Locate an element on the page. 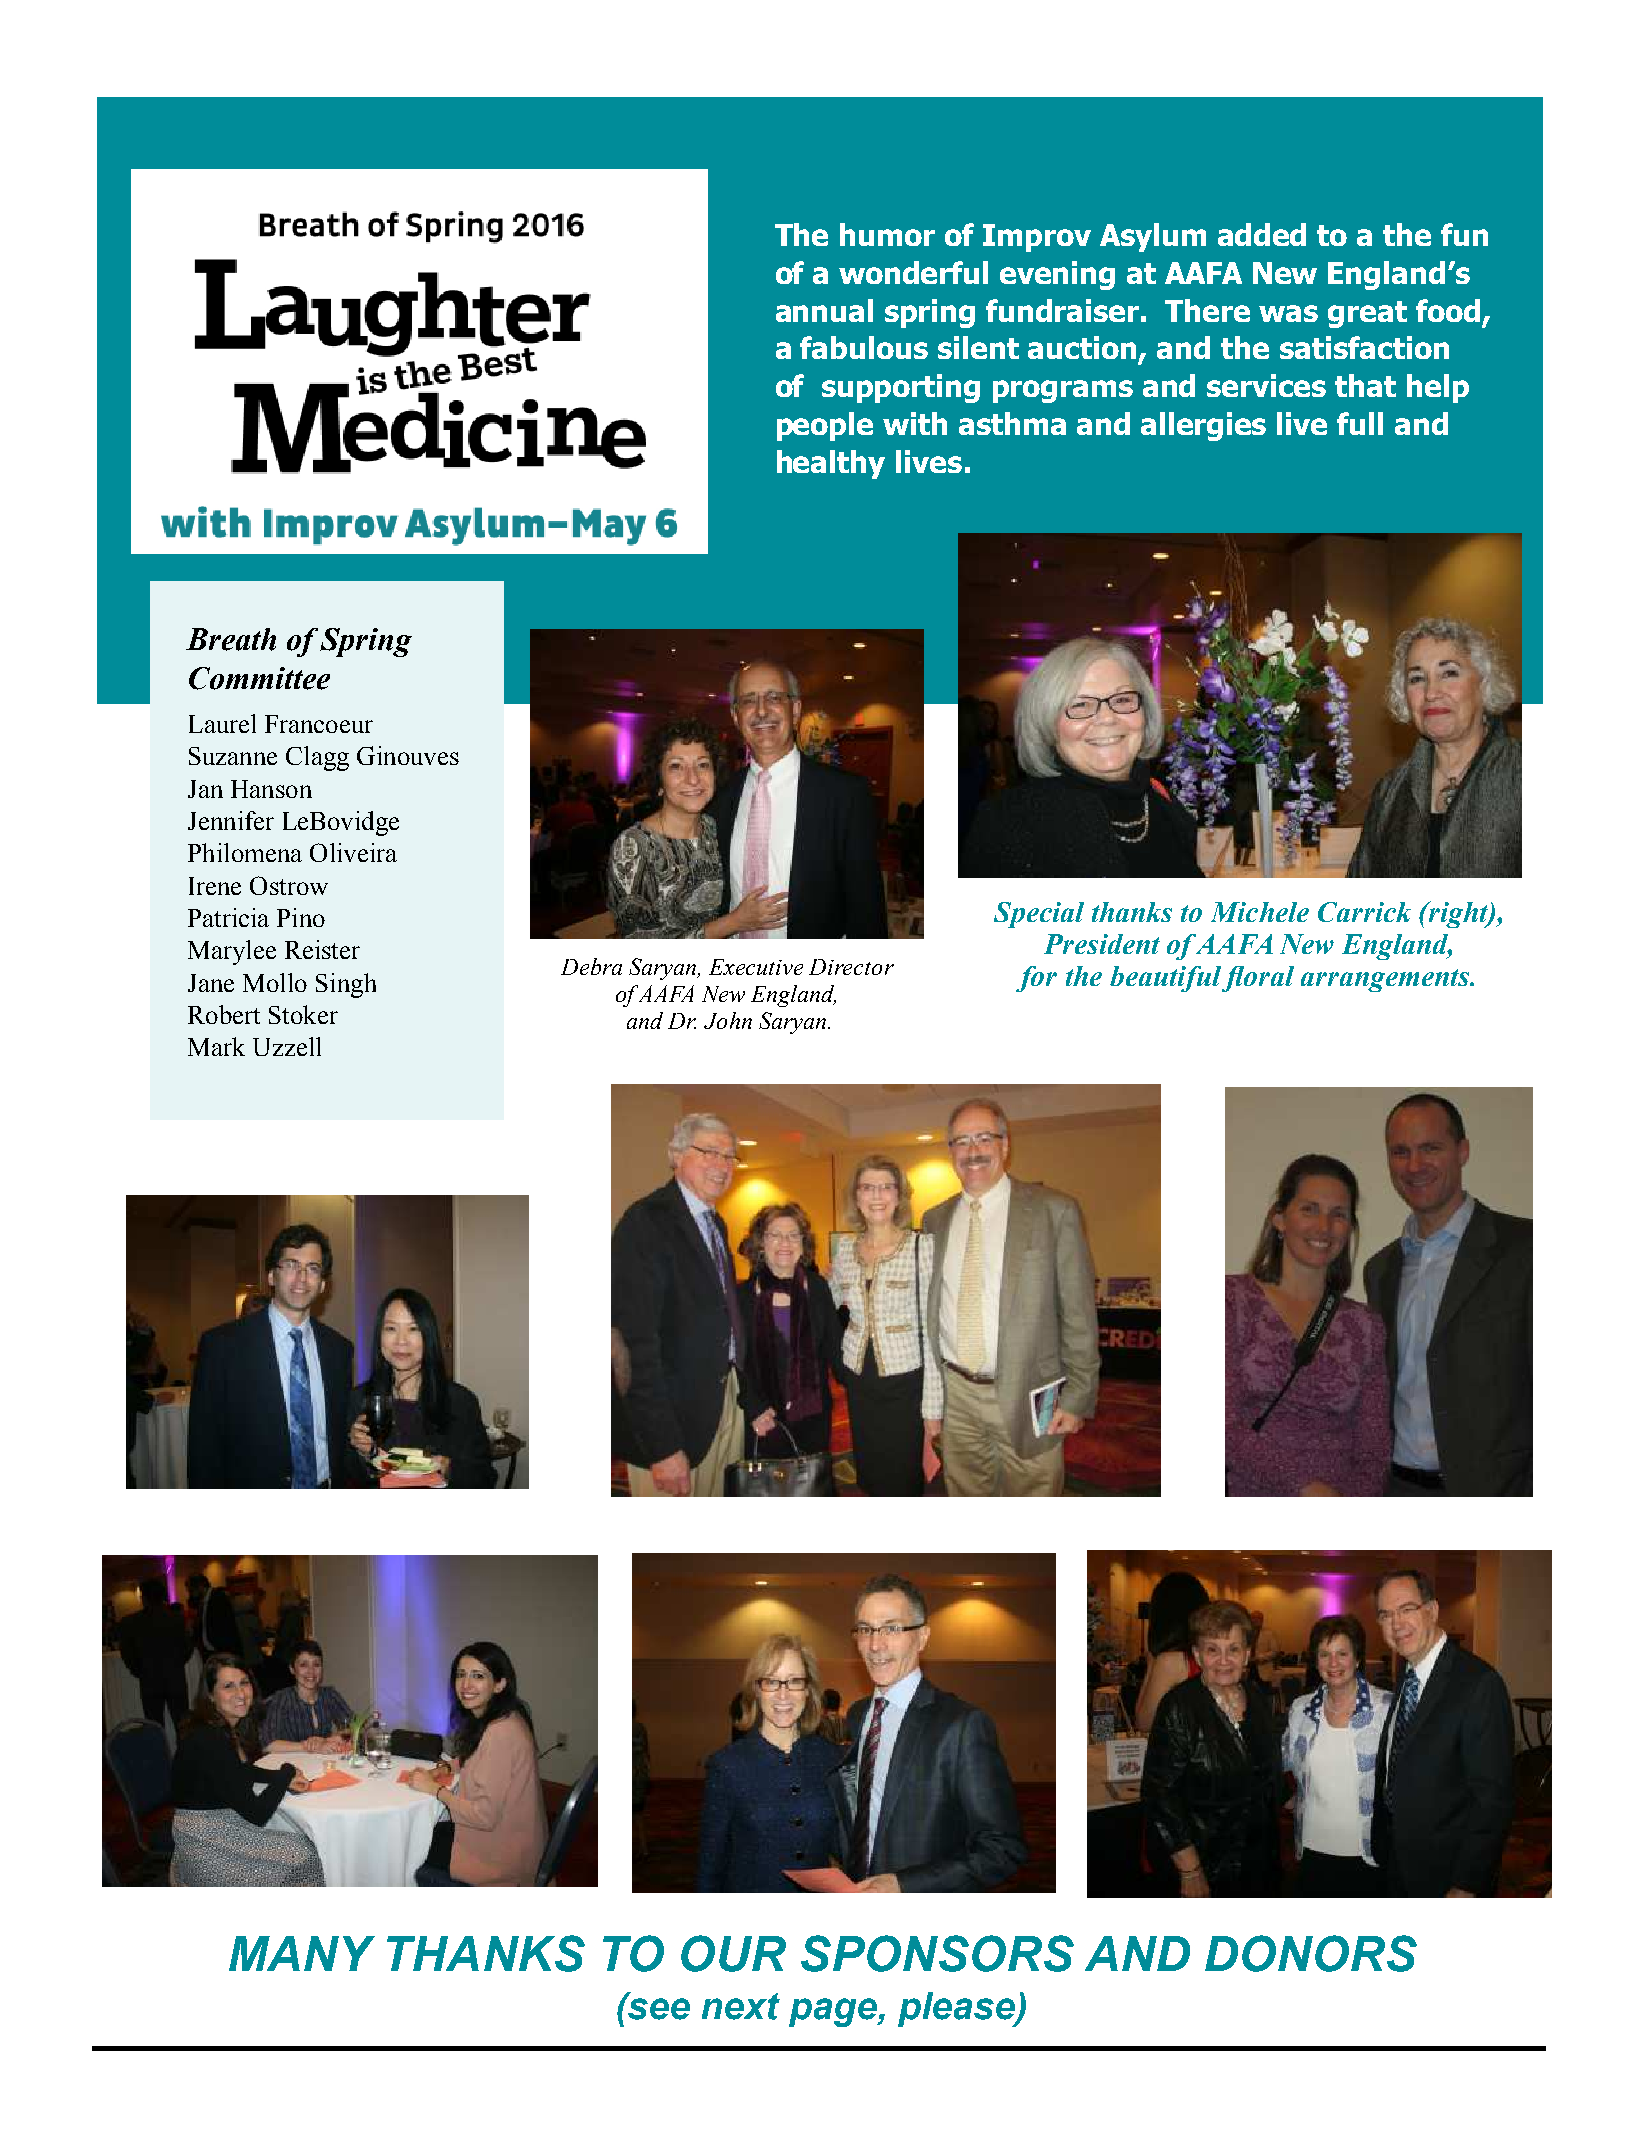 Image resolution: width=1648 pixels, height=2132 pixels. SPONSORS is located at coordinates (937, 1953).
